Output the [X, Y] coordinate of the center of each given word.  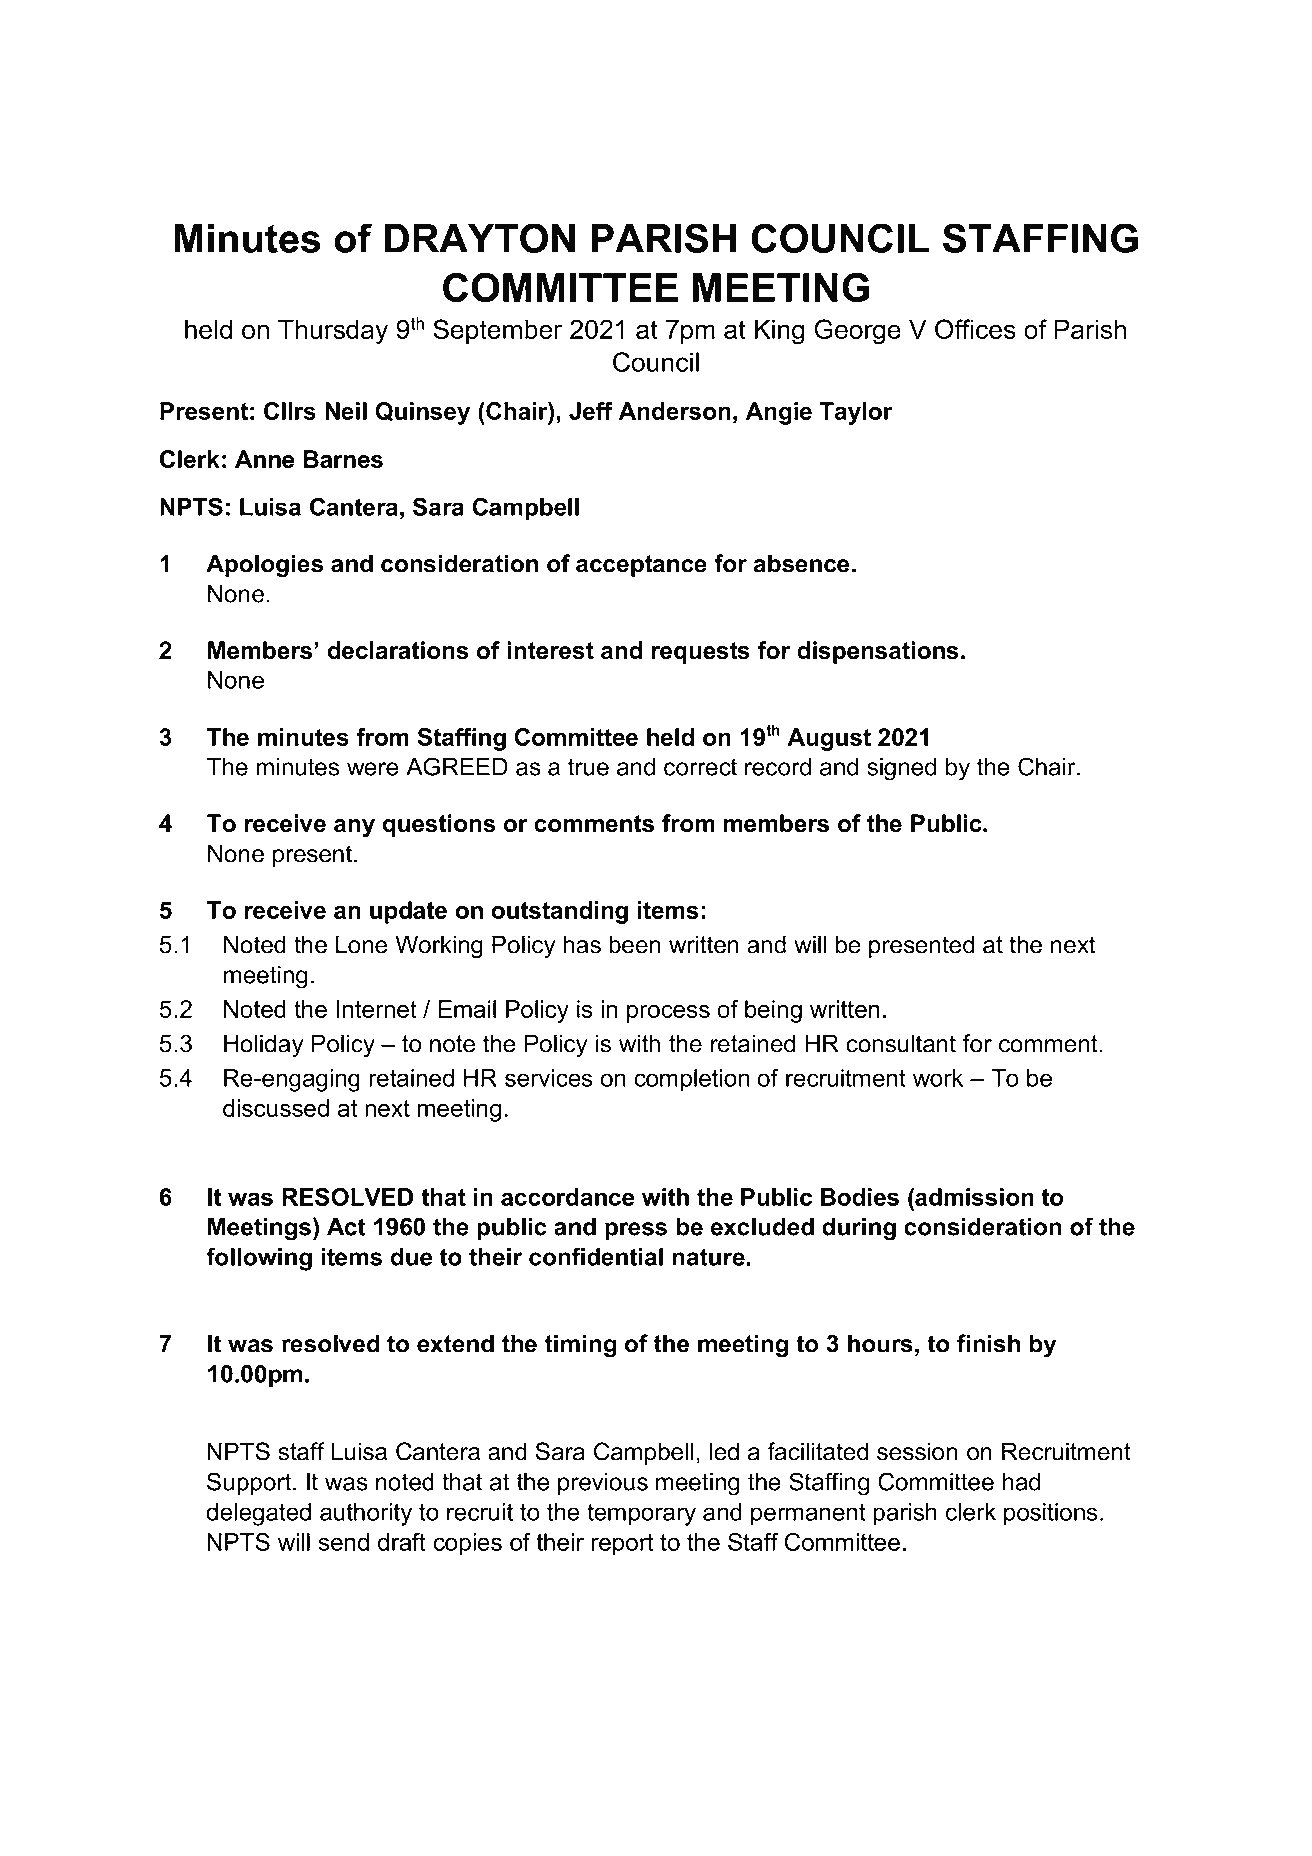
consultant [901, 1043]
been [634, 944]
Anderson [675, 411]
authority [366, 1514]
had [1021, 1482]
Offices [975, 329]
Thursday [333, 332]
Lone [361, 944]
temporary [641, 1514]
